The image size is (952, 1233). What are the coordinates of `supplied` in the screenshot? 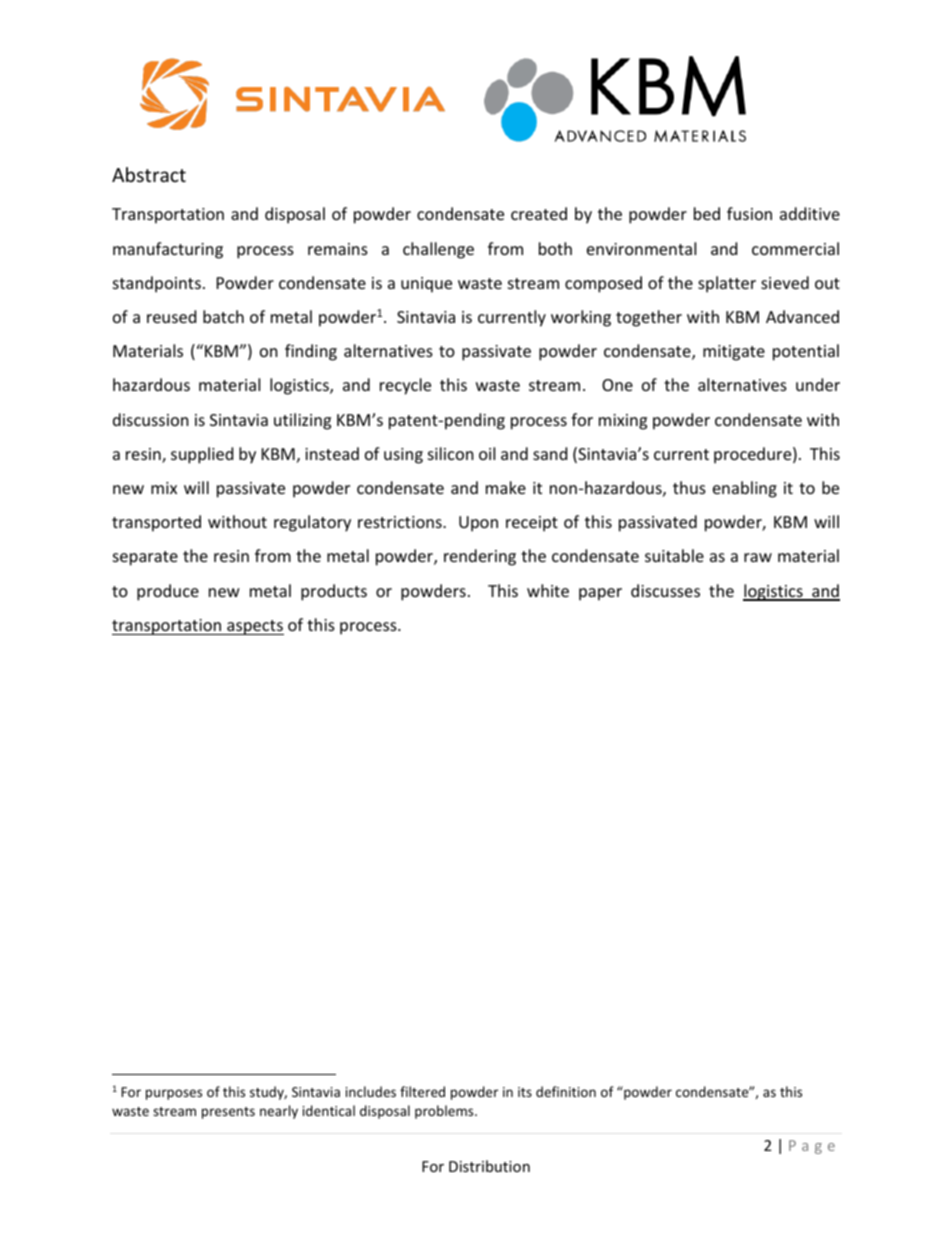 It's located at (202, 455).
